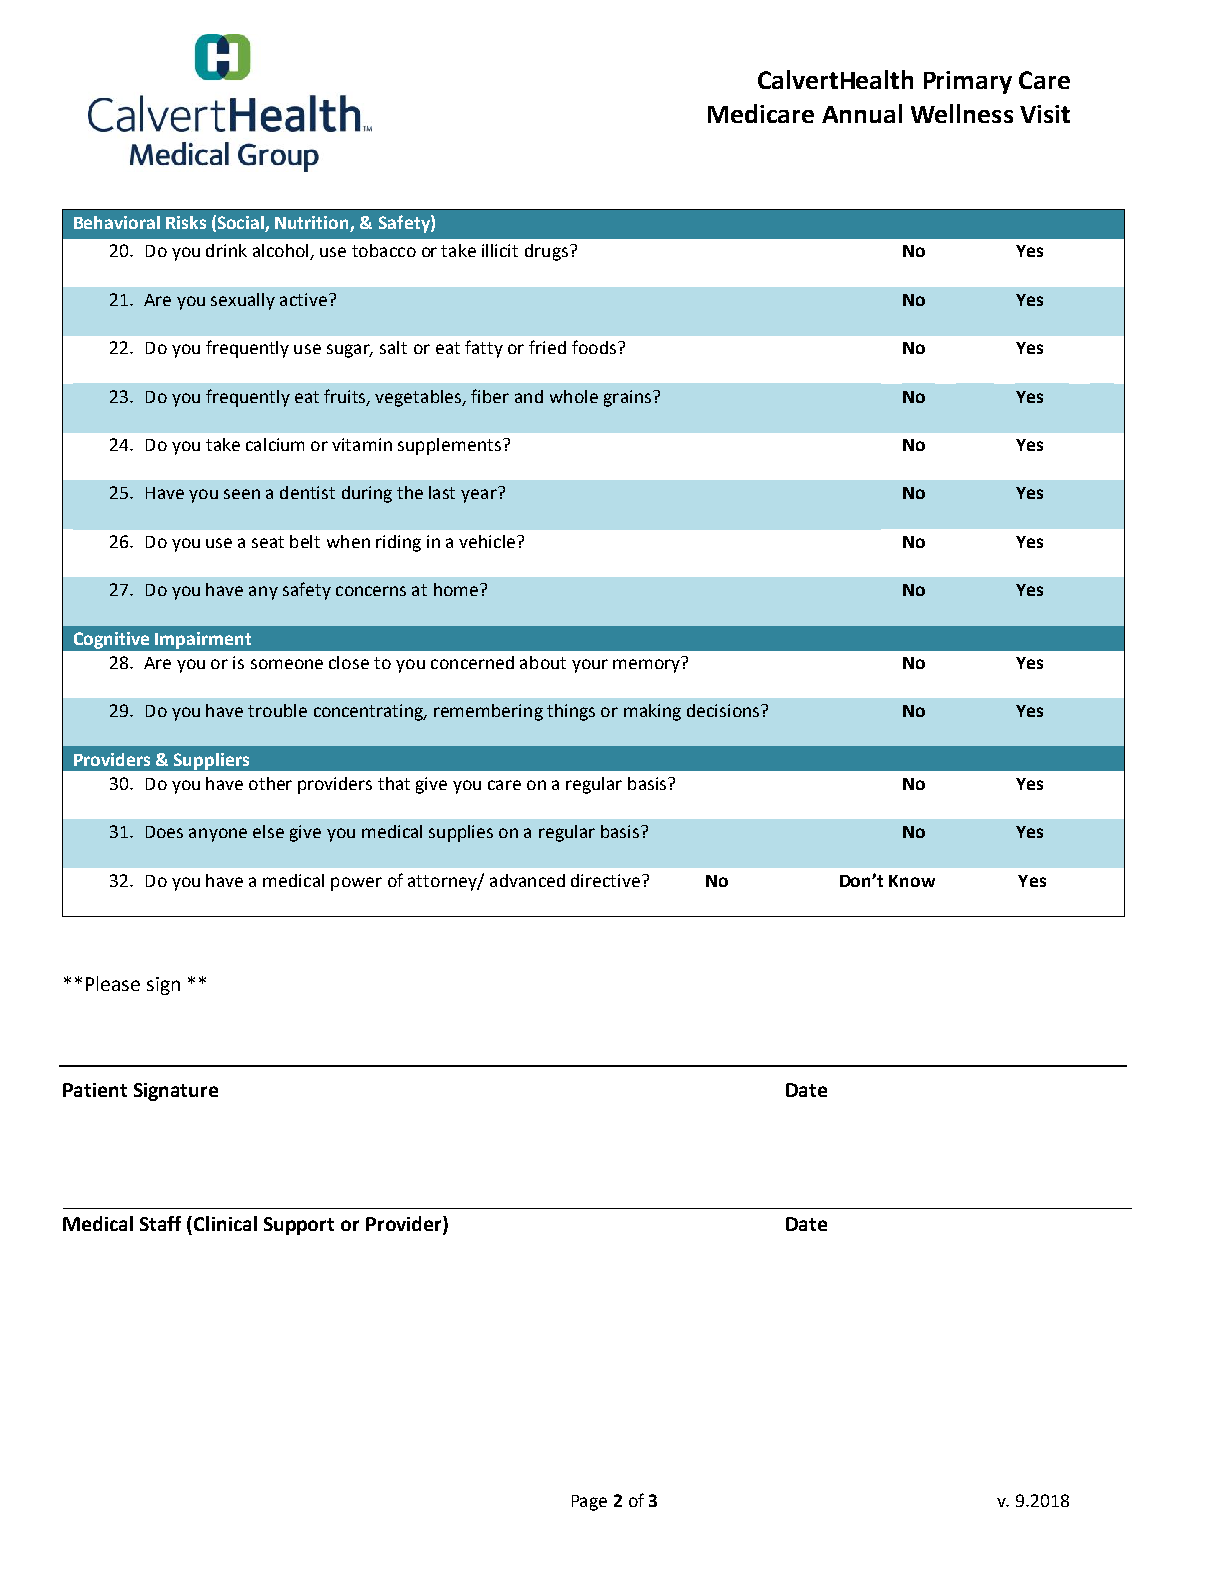 This image has height=1570, width=1213. I want to click on Risks, so click(186, 222).
